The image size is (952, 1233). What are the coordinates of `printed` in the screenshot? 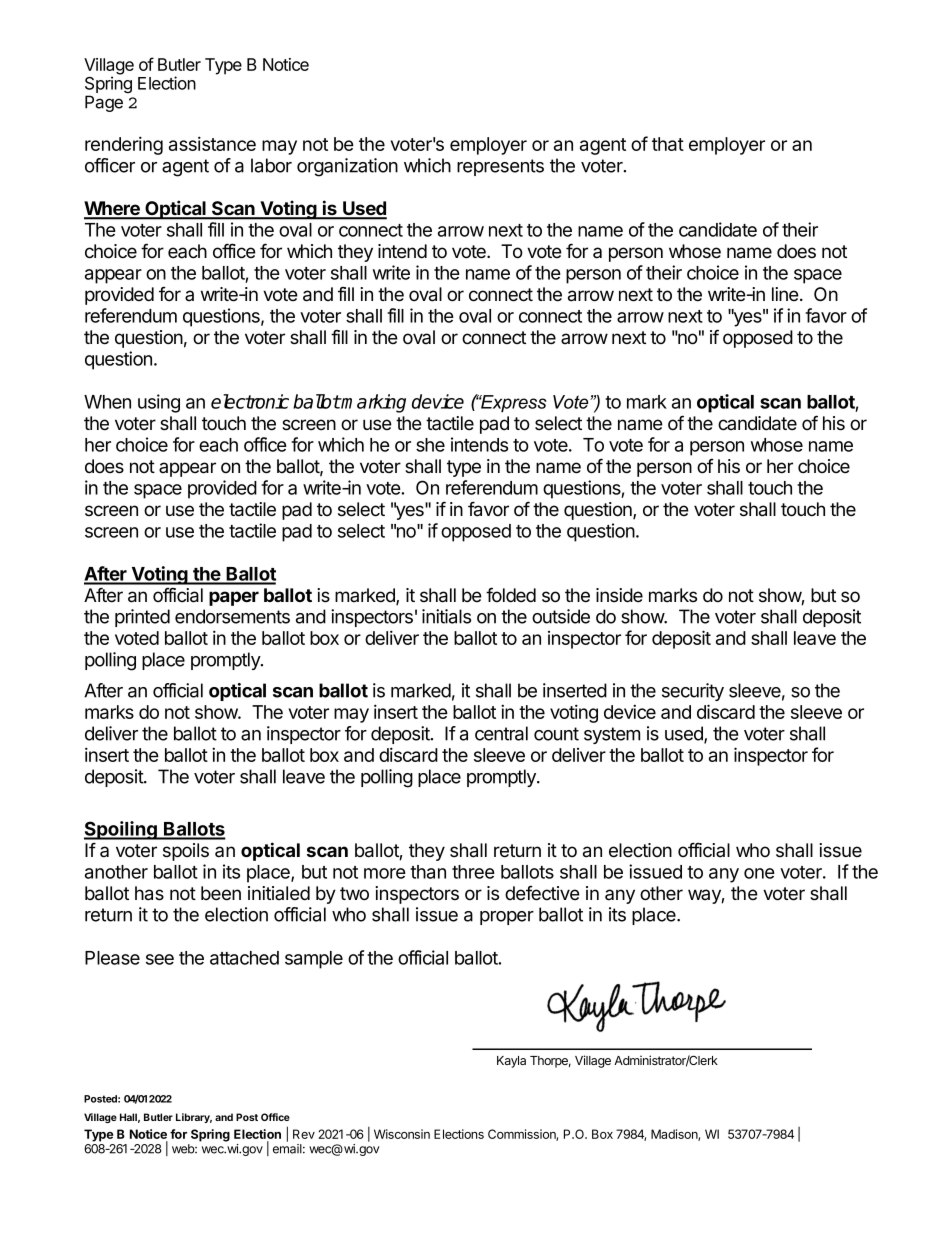 It's located at (142, 618).
